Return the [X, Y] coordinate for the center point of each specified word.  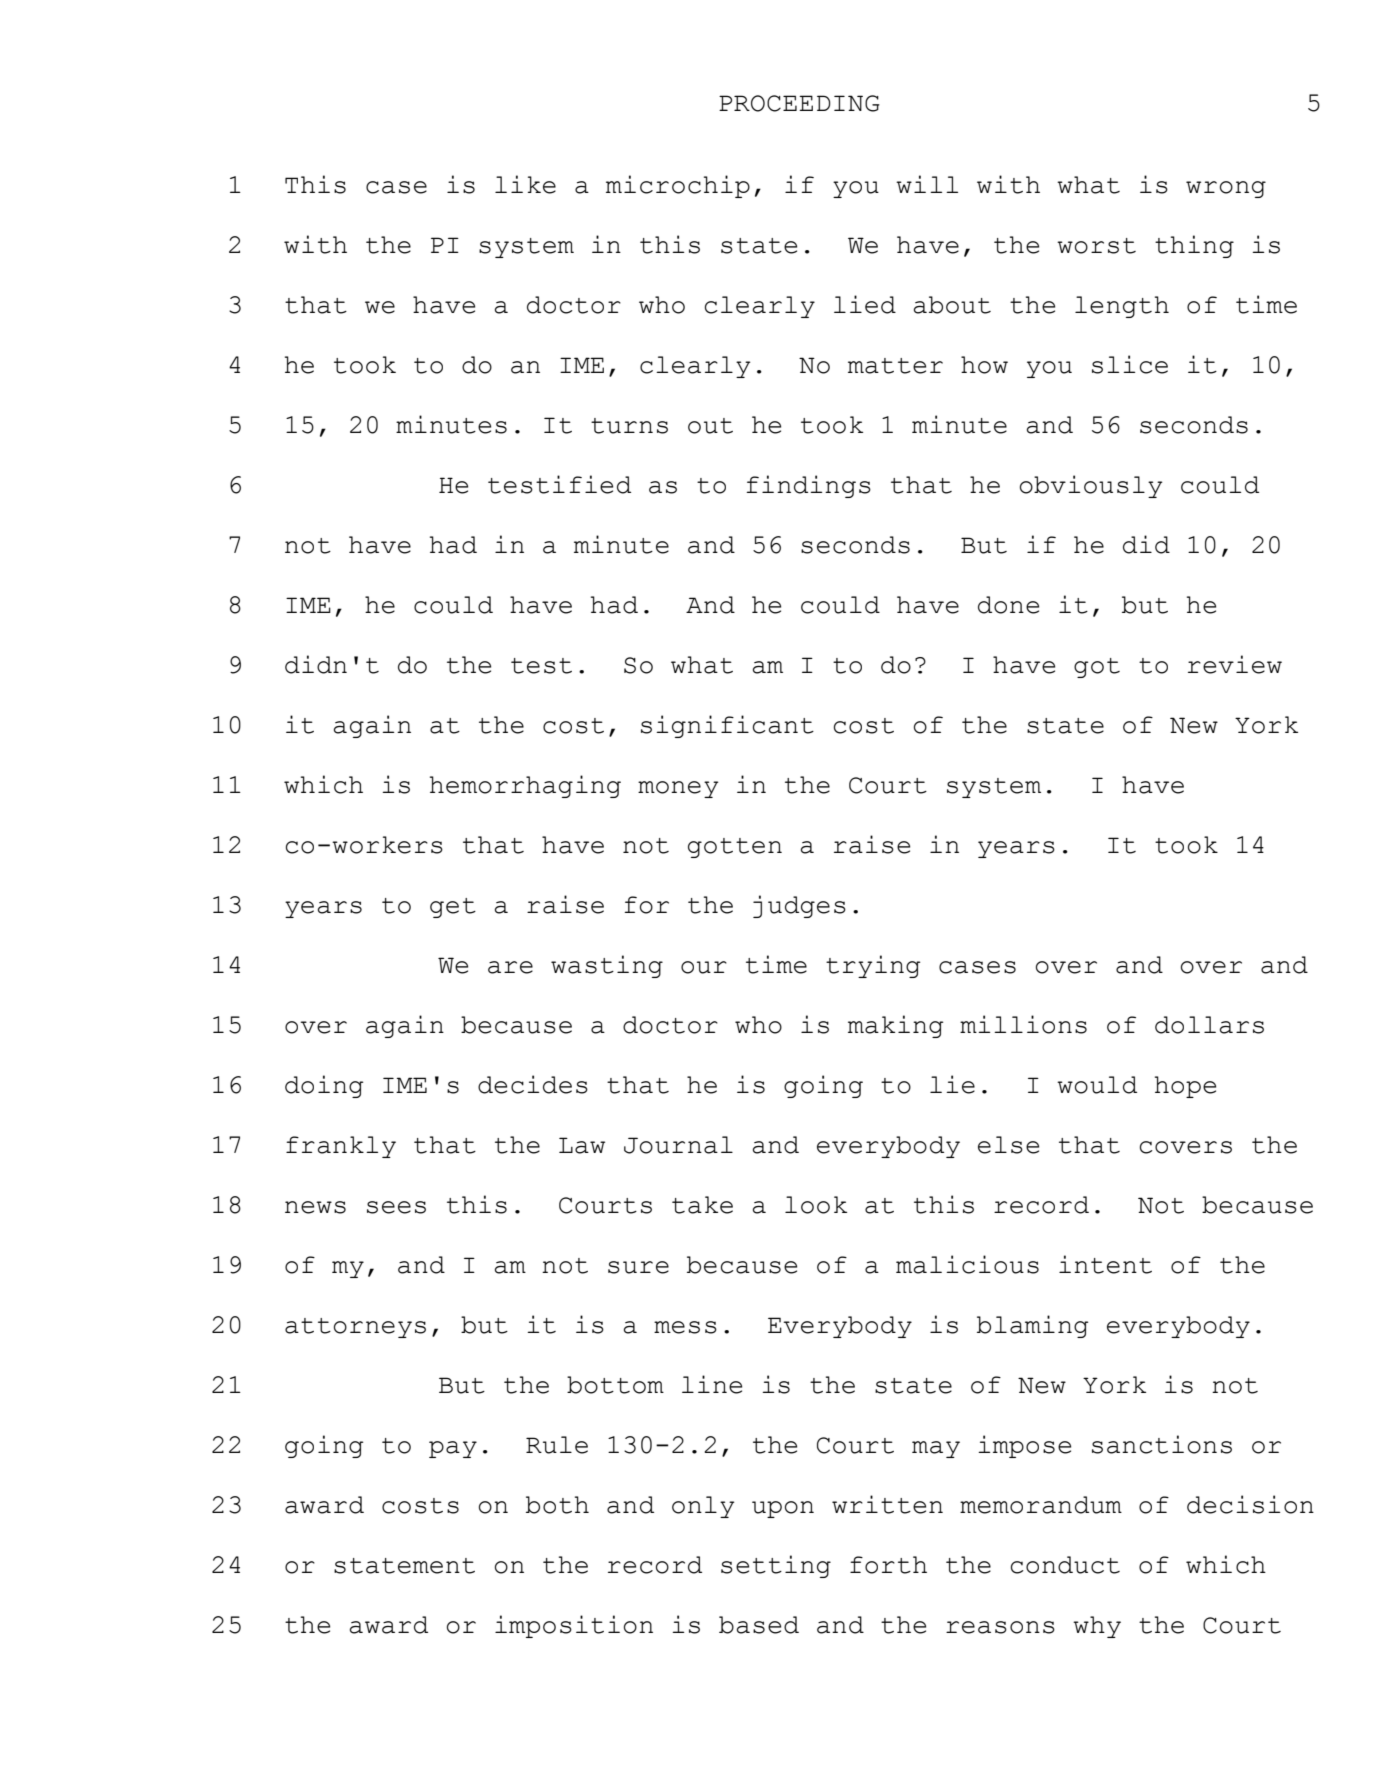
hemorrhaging [525, 786]
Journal [678, 1145]
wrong [1226, 189]
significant [727, 726]
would [1097, 1085]
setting [776, 1566]
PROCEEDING [799, 103]
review [1235, 664]
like [525, 184]
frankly [341, 1147]
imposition [574, 1626]
